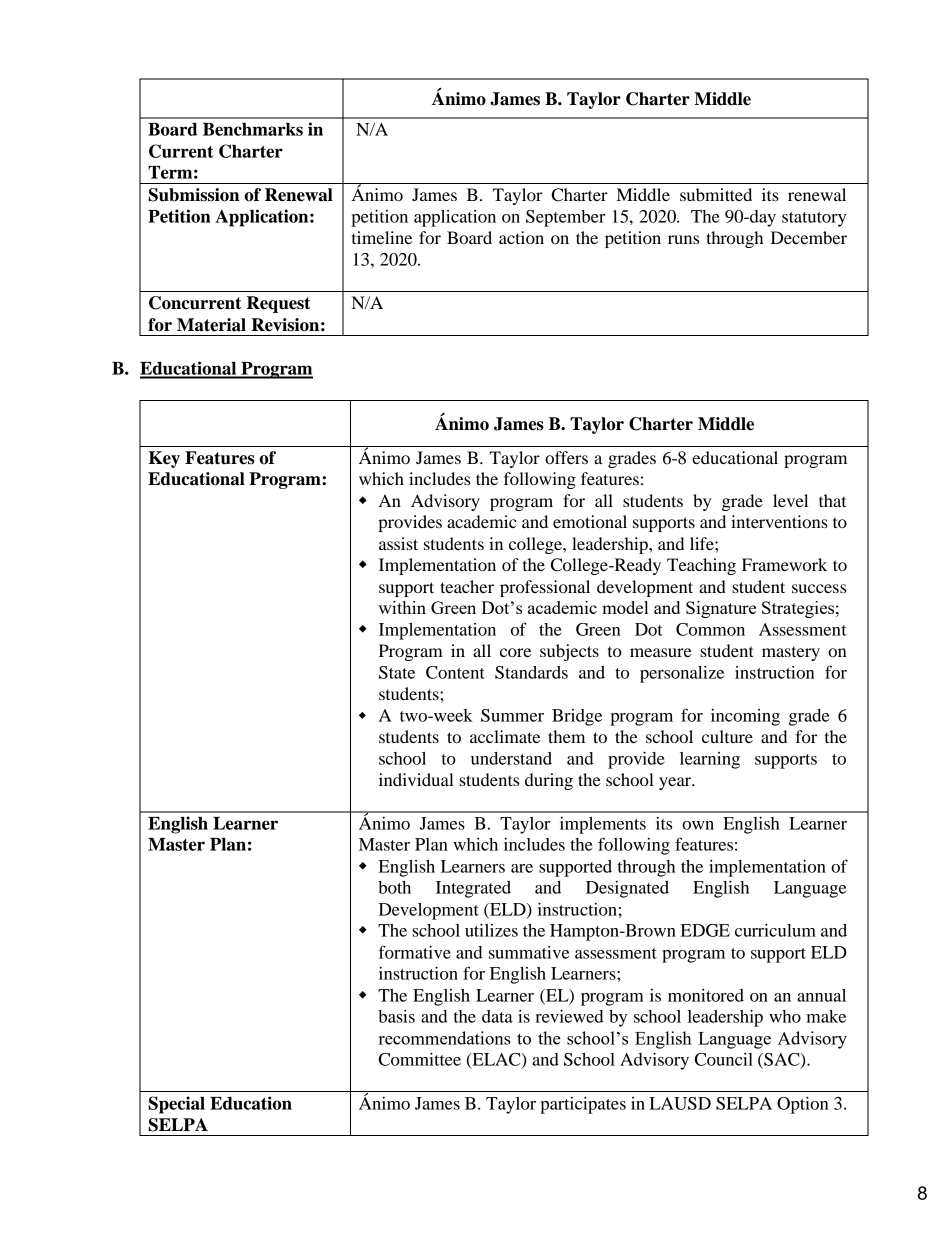 This screenshot has height=1233, width=952. What do you see at coordinates (565, 218) in the screenshot?
I see `September` at bounding box center [565, 218].
